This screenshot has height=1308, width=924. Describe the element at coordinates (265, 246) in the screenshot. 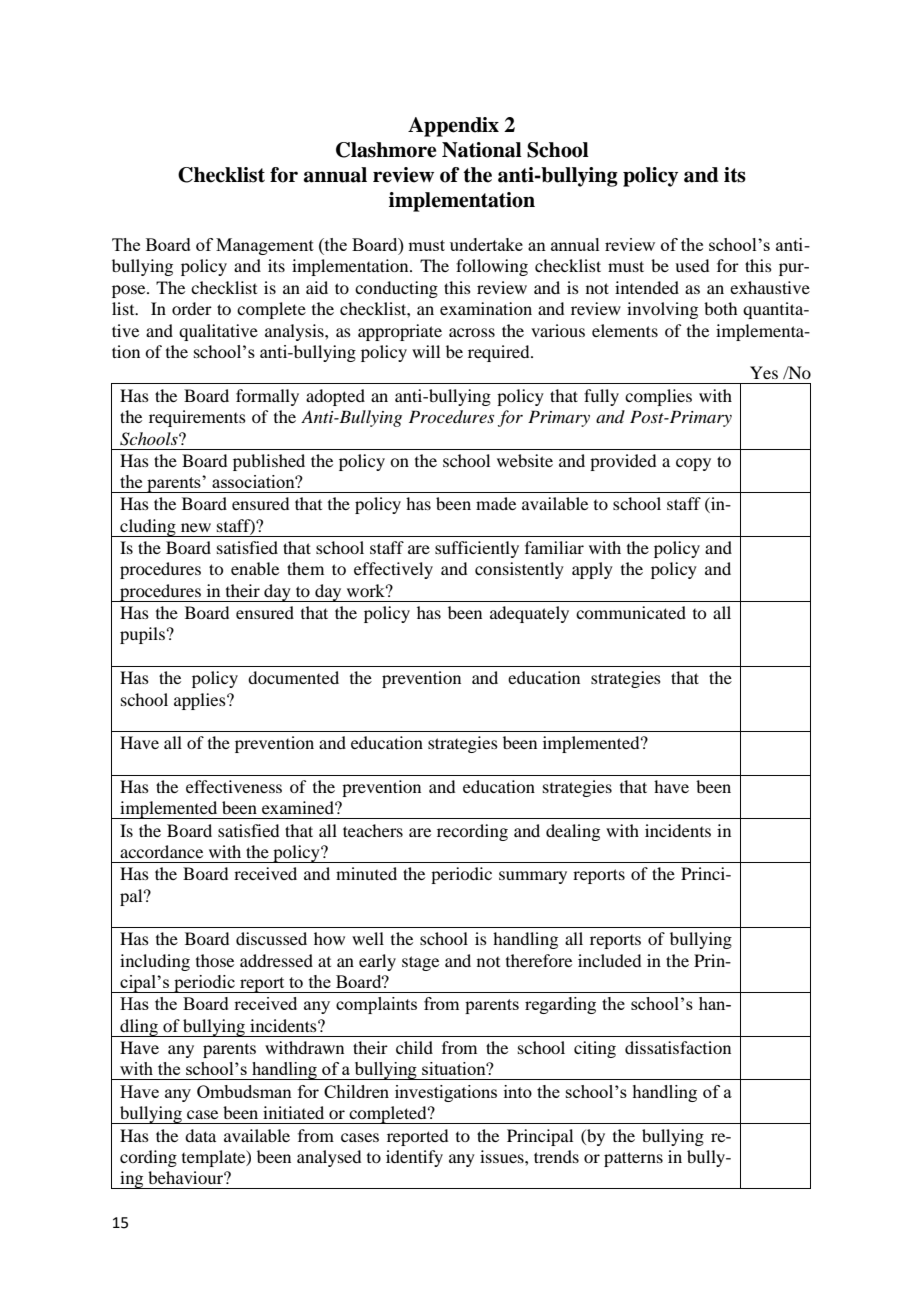

I see `Management` at that location.
